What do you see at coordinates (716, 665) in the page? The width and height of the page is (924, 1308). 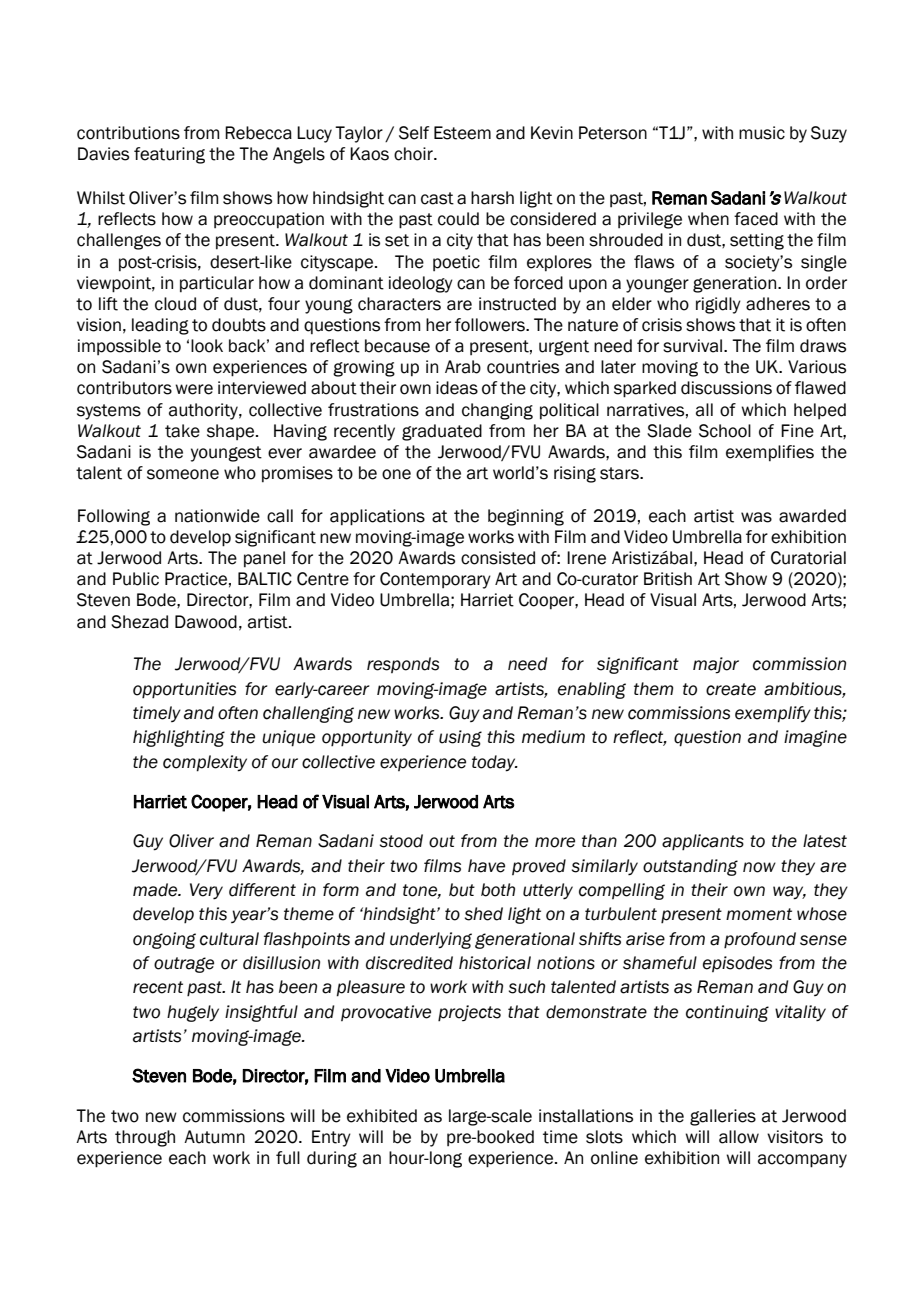 I see `major` at bounding box center [716, 665].
